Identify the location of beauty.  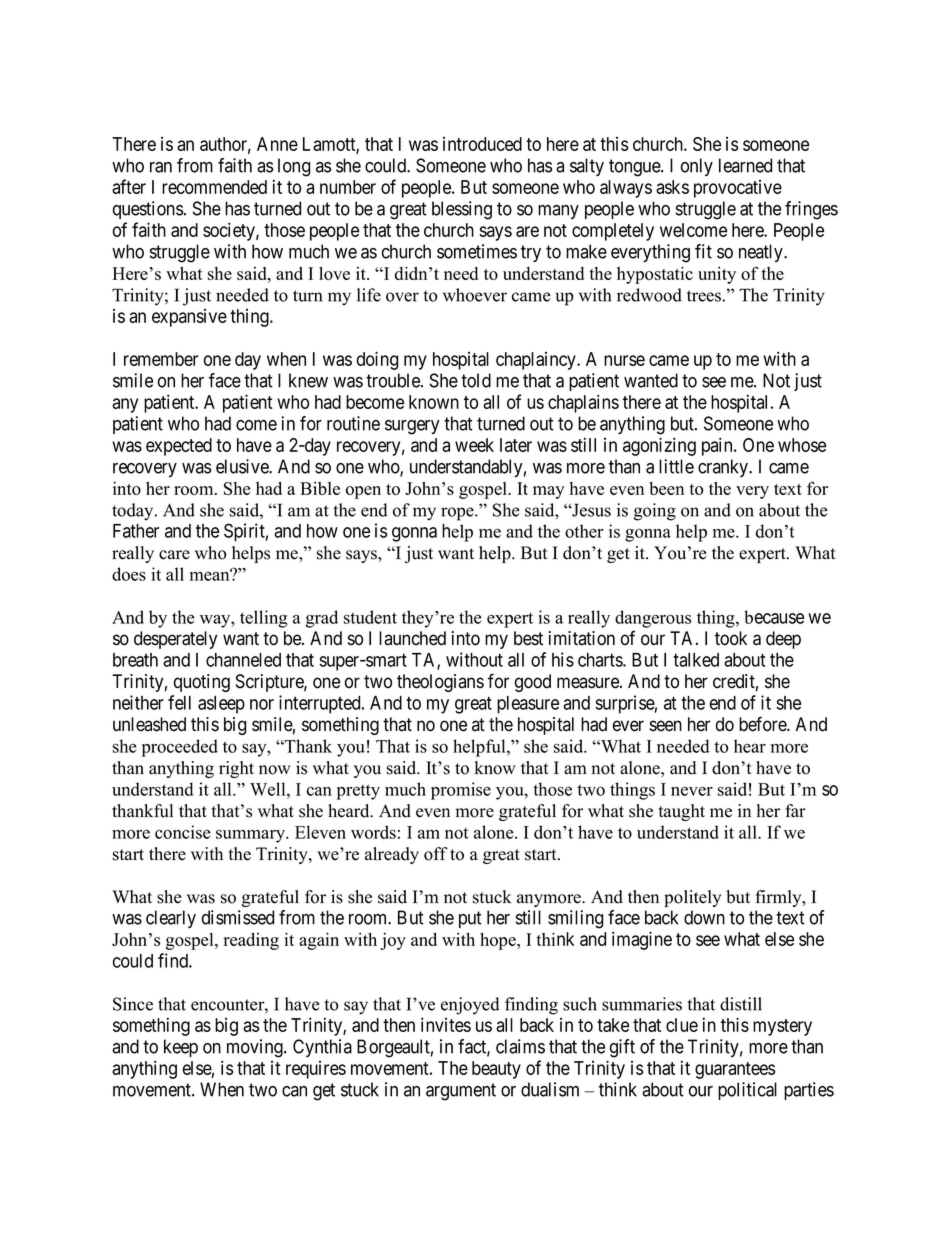
(496, 1070).
